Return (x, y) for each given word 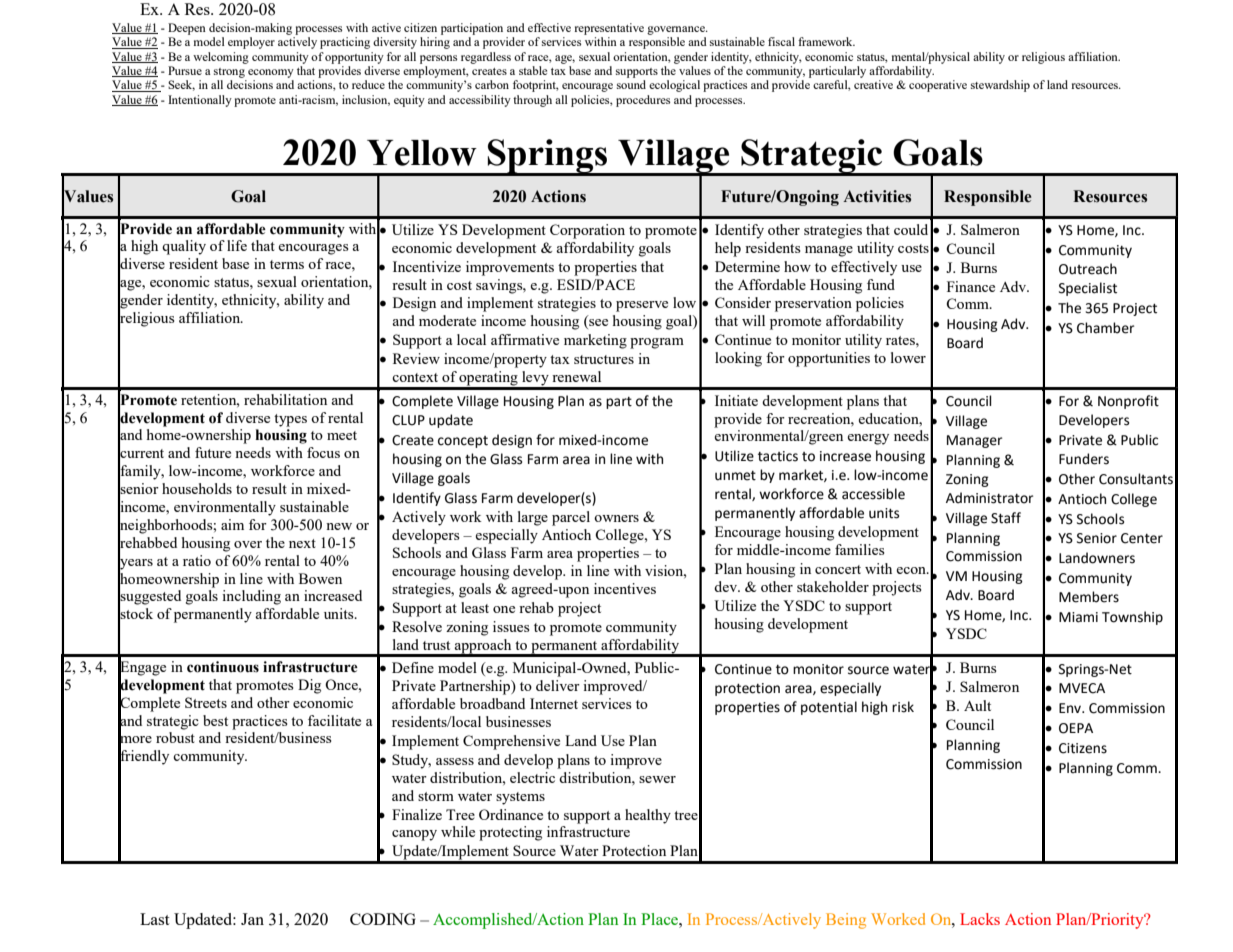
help (728, 249)
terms (287, 264)
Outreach (1088, 269)
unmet (735, 476)
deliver (558, 685)
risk (903, 707)
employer (251, 43)
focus (323, 452)
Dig (309, 686)
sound (631, 84)
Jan (252, 919)
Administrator (989, 498)
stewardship (1000, 86)
